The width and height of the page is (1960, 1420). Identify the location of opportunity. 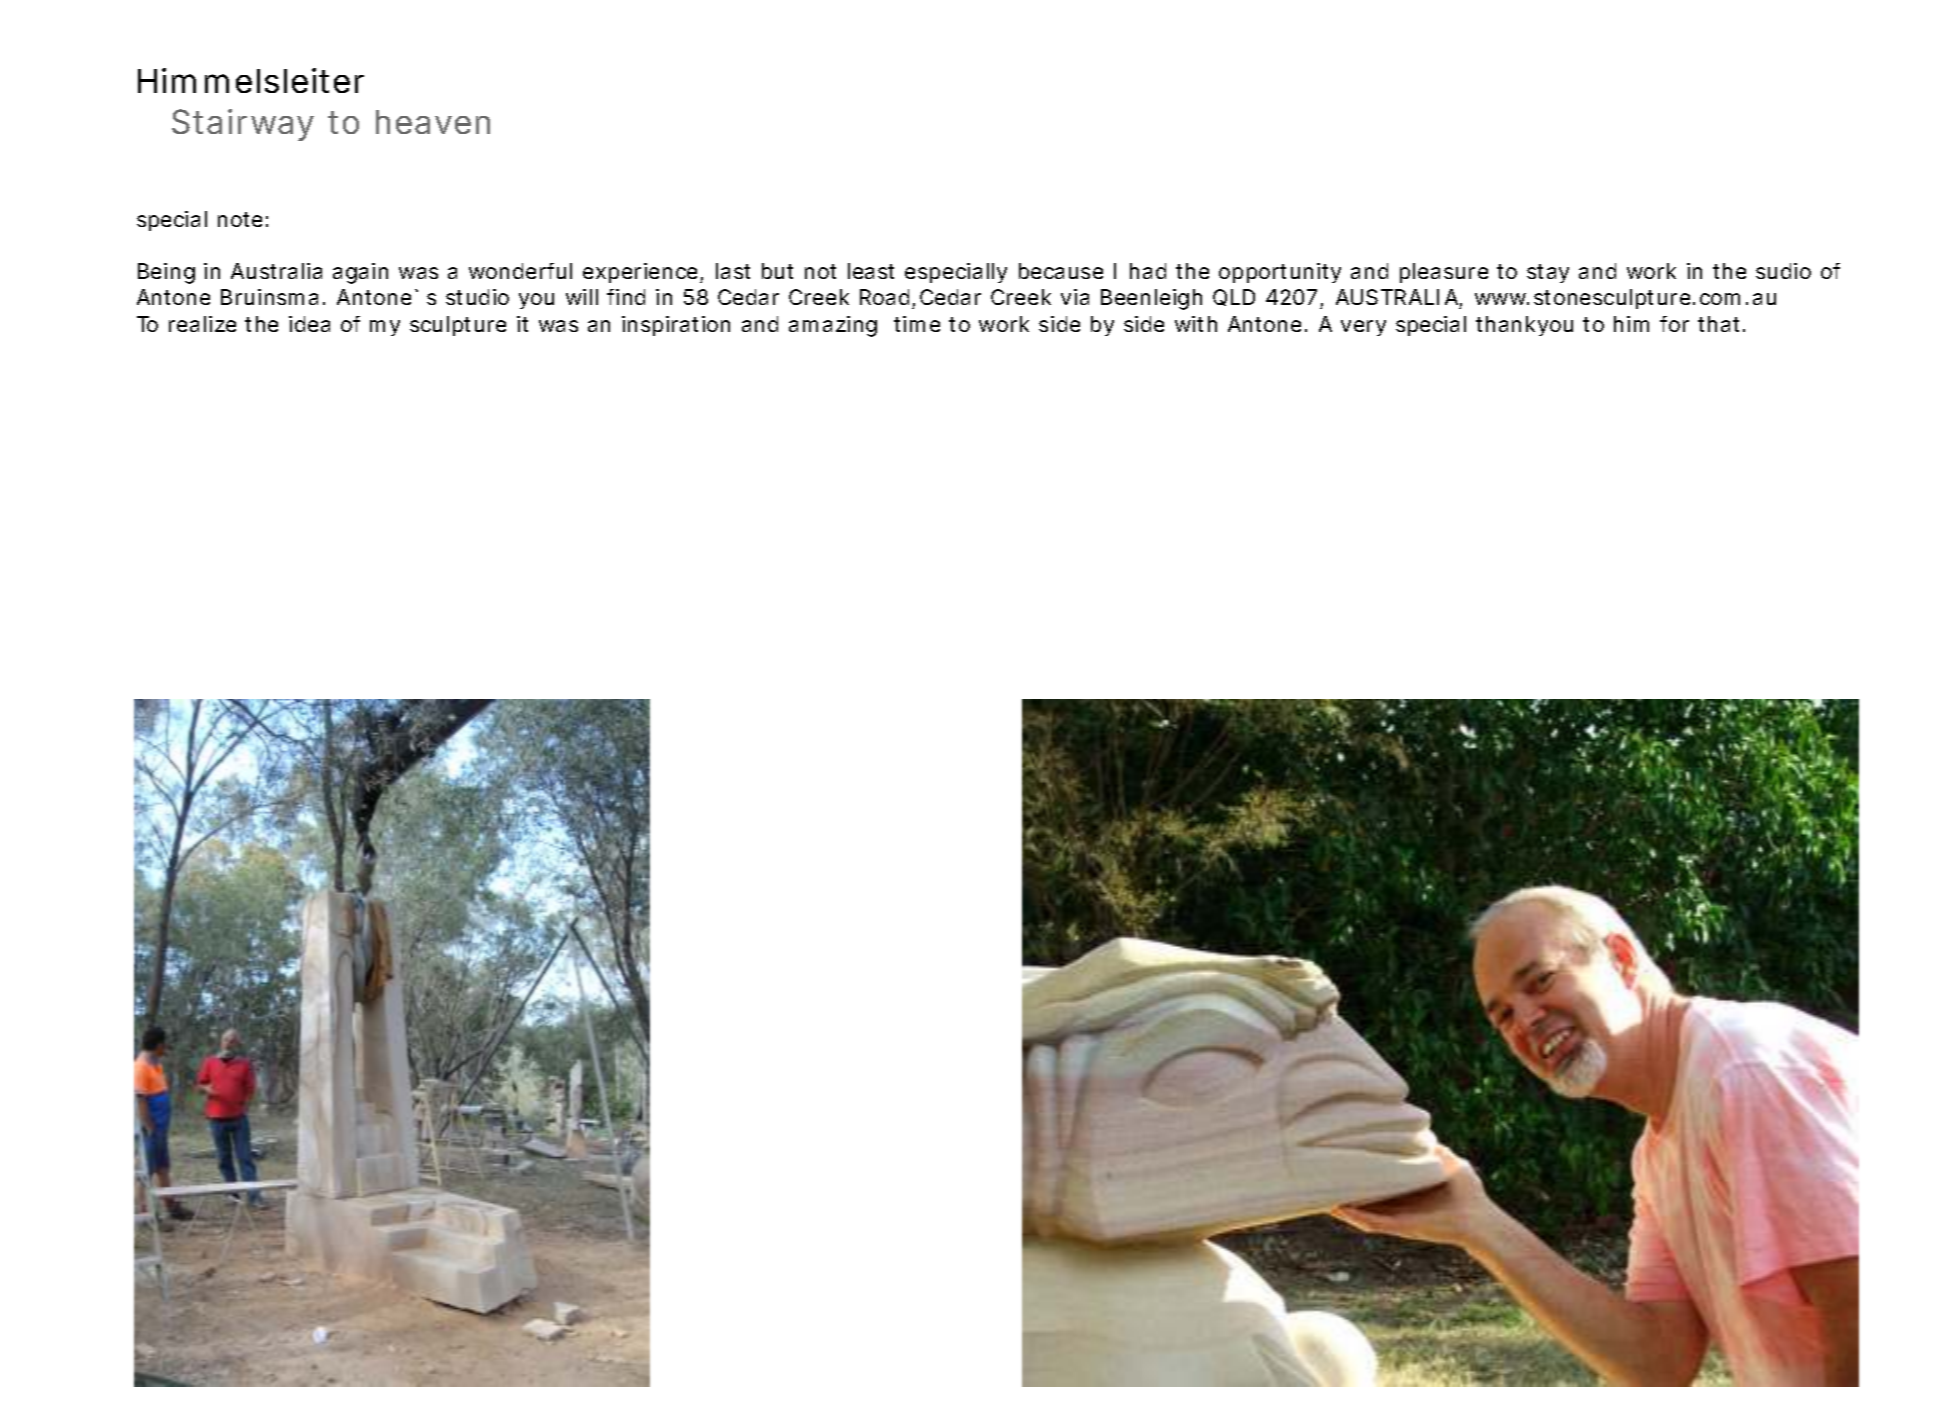
(1280, 273).
